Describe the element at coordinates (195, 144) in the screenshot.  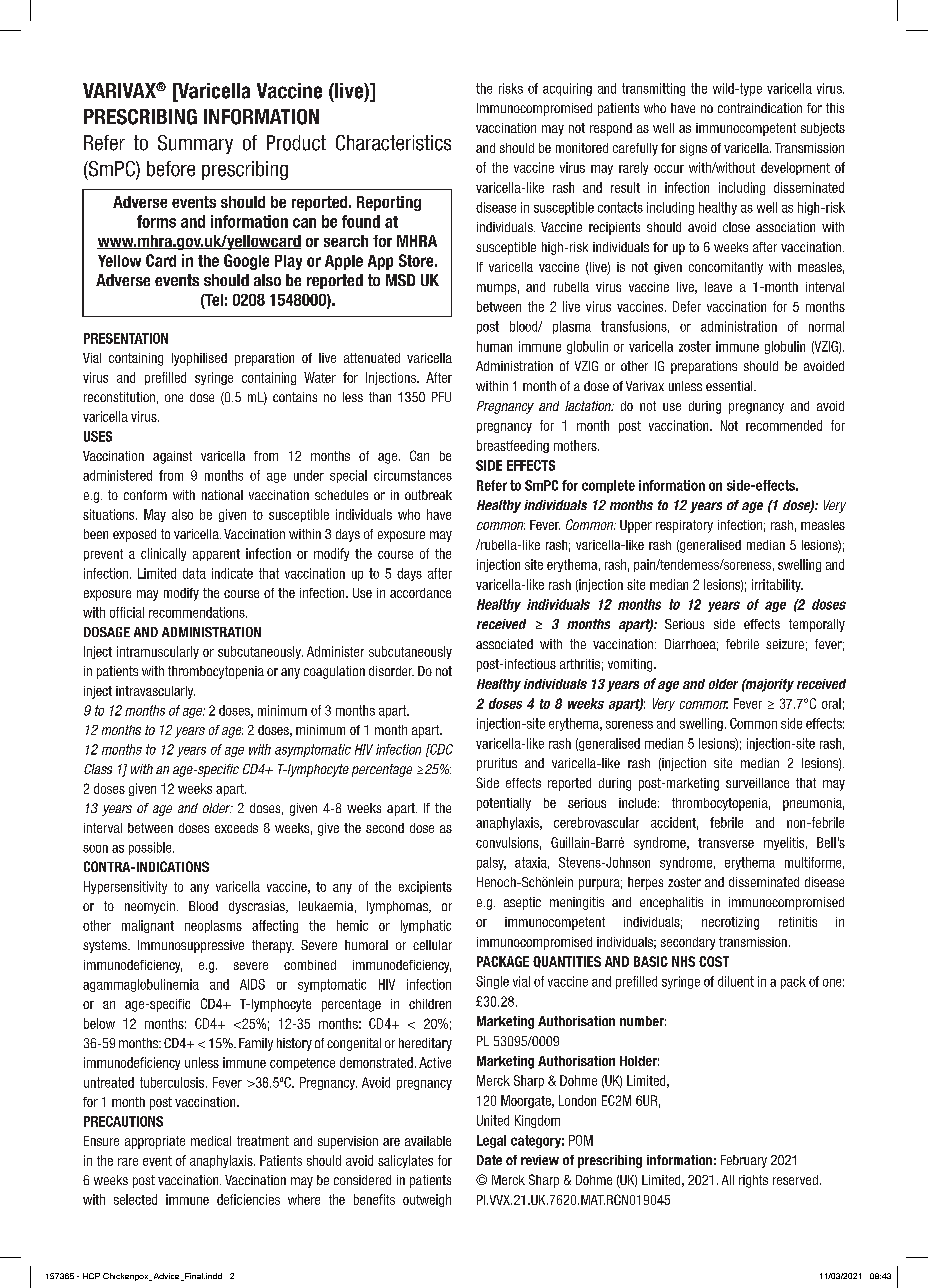
I see `Summary` at that location.
